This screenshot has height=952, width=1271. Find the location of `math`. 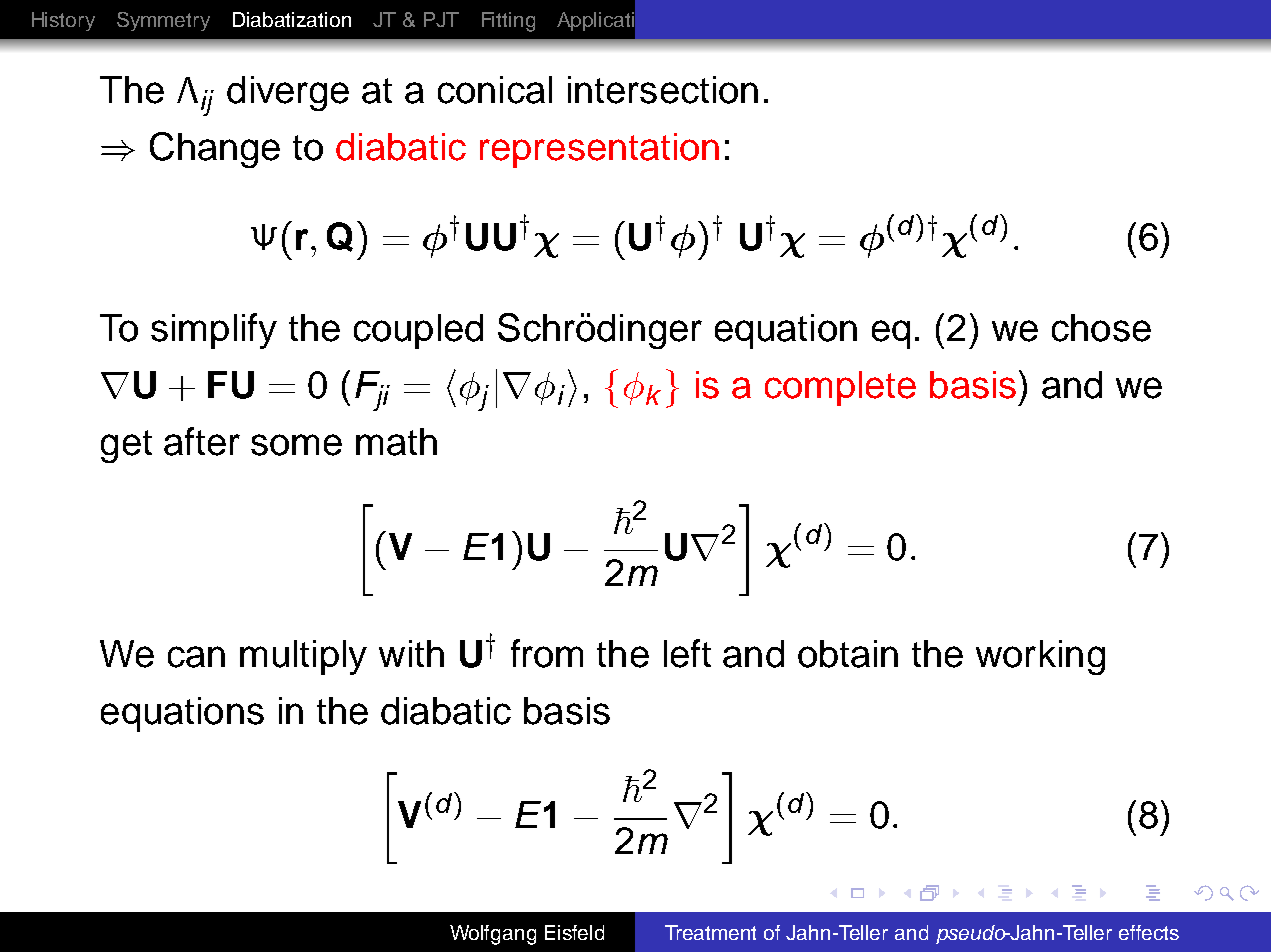

math is located at coordinates (396, 442).
